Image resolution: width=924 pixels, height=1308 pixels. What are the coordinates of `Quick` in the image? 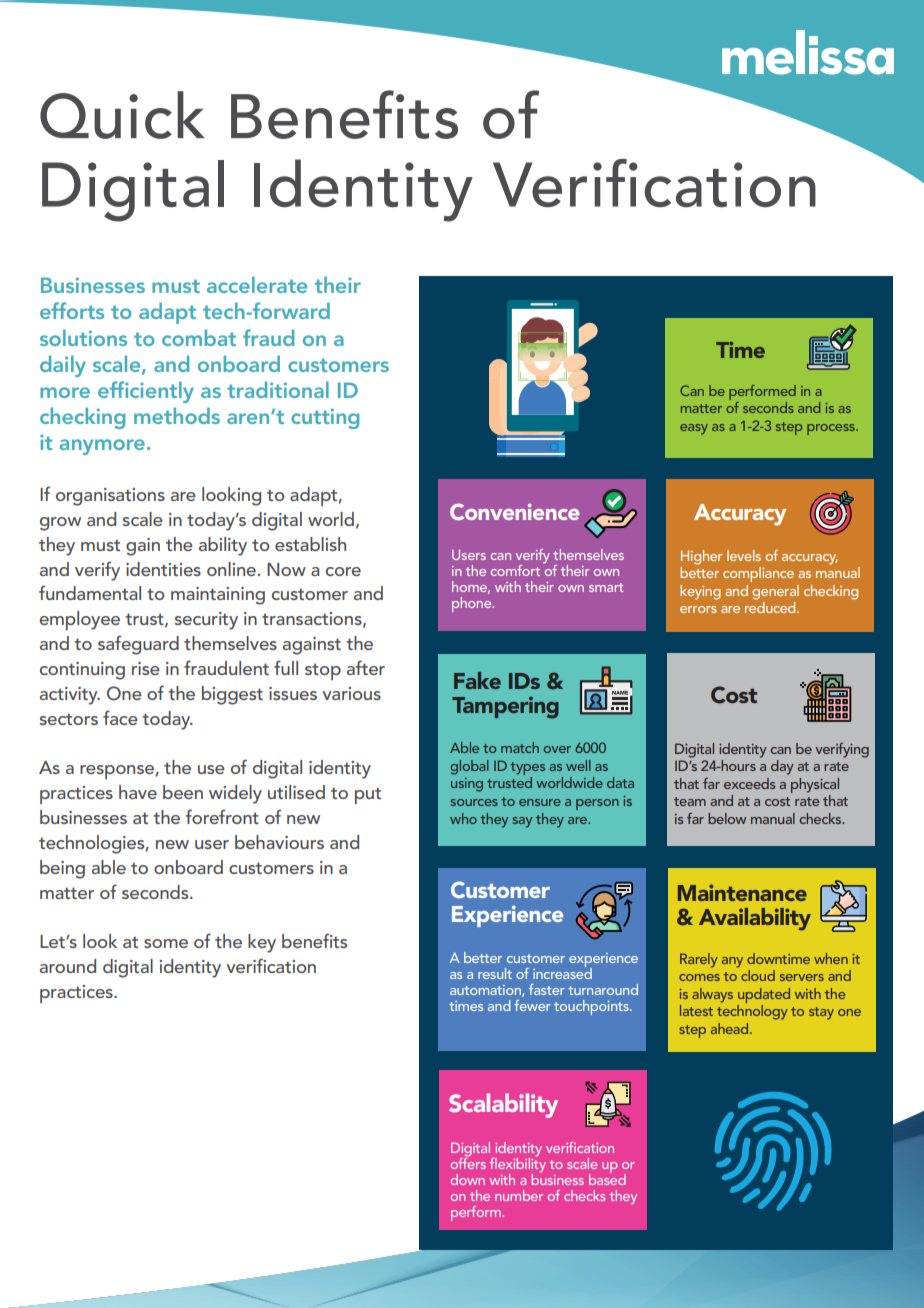 It's located at (122, 115).
